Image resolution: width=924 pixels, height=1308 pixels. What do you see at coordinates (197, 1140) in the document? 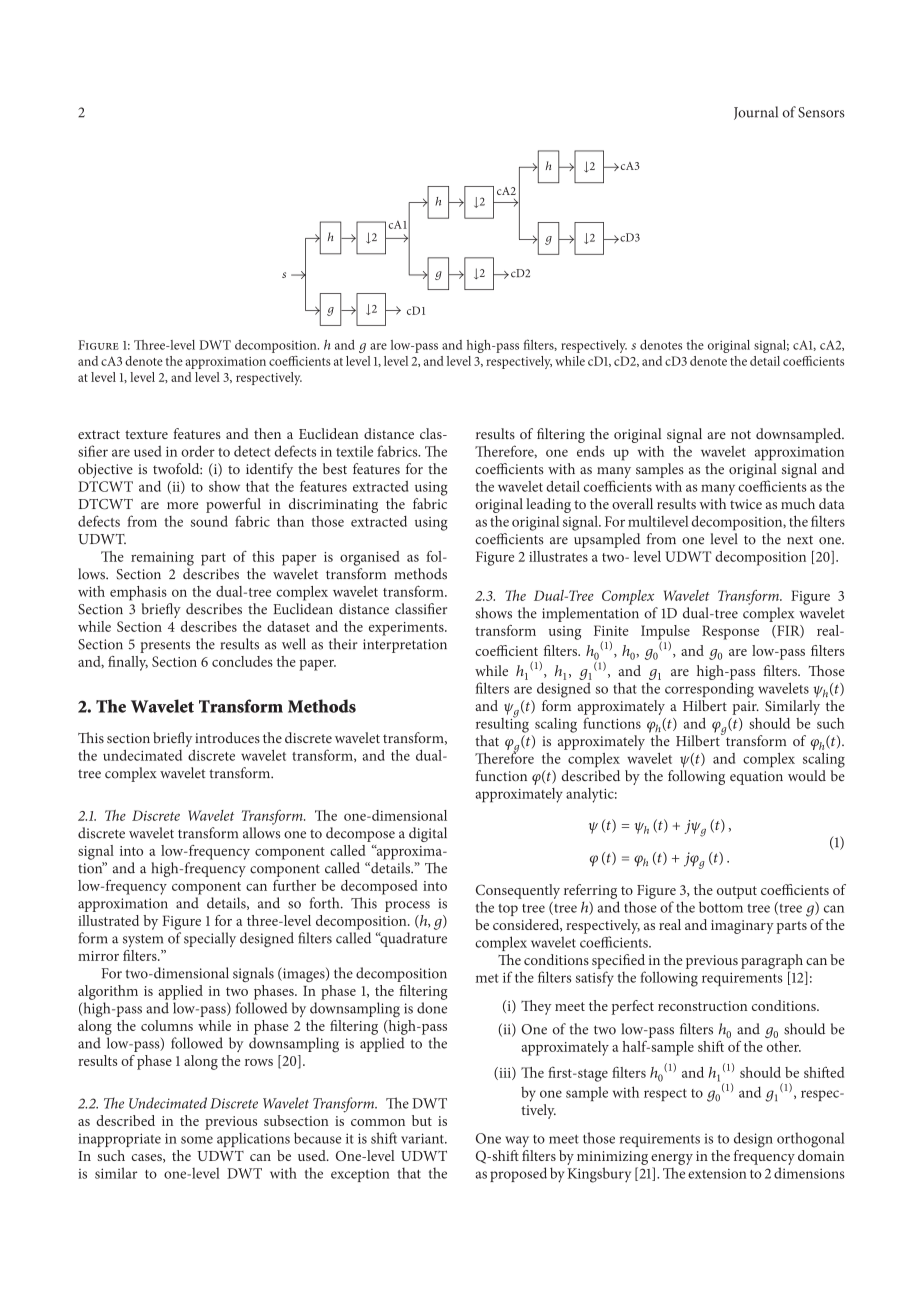
I see `some` at bounding box center [197, 1140].
